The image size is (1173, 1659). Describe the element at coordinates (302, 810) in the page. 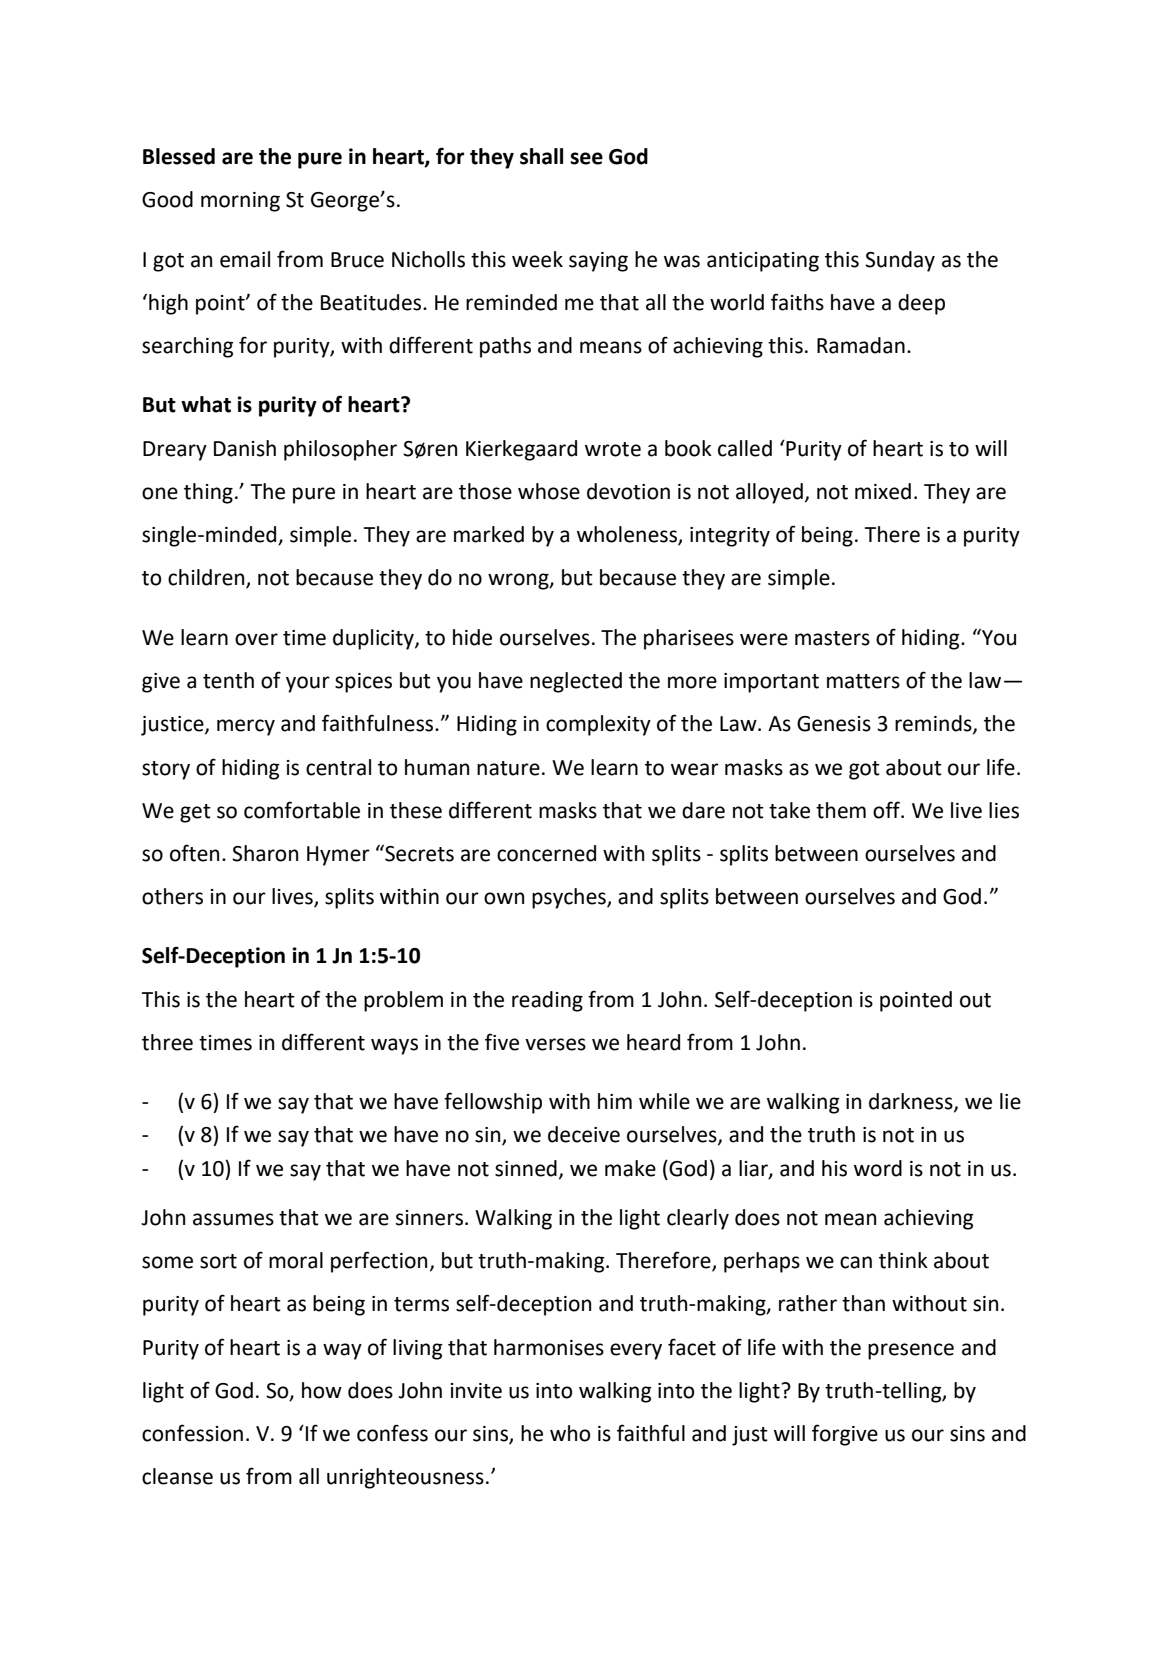

I see `comfortable` at that location.
